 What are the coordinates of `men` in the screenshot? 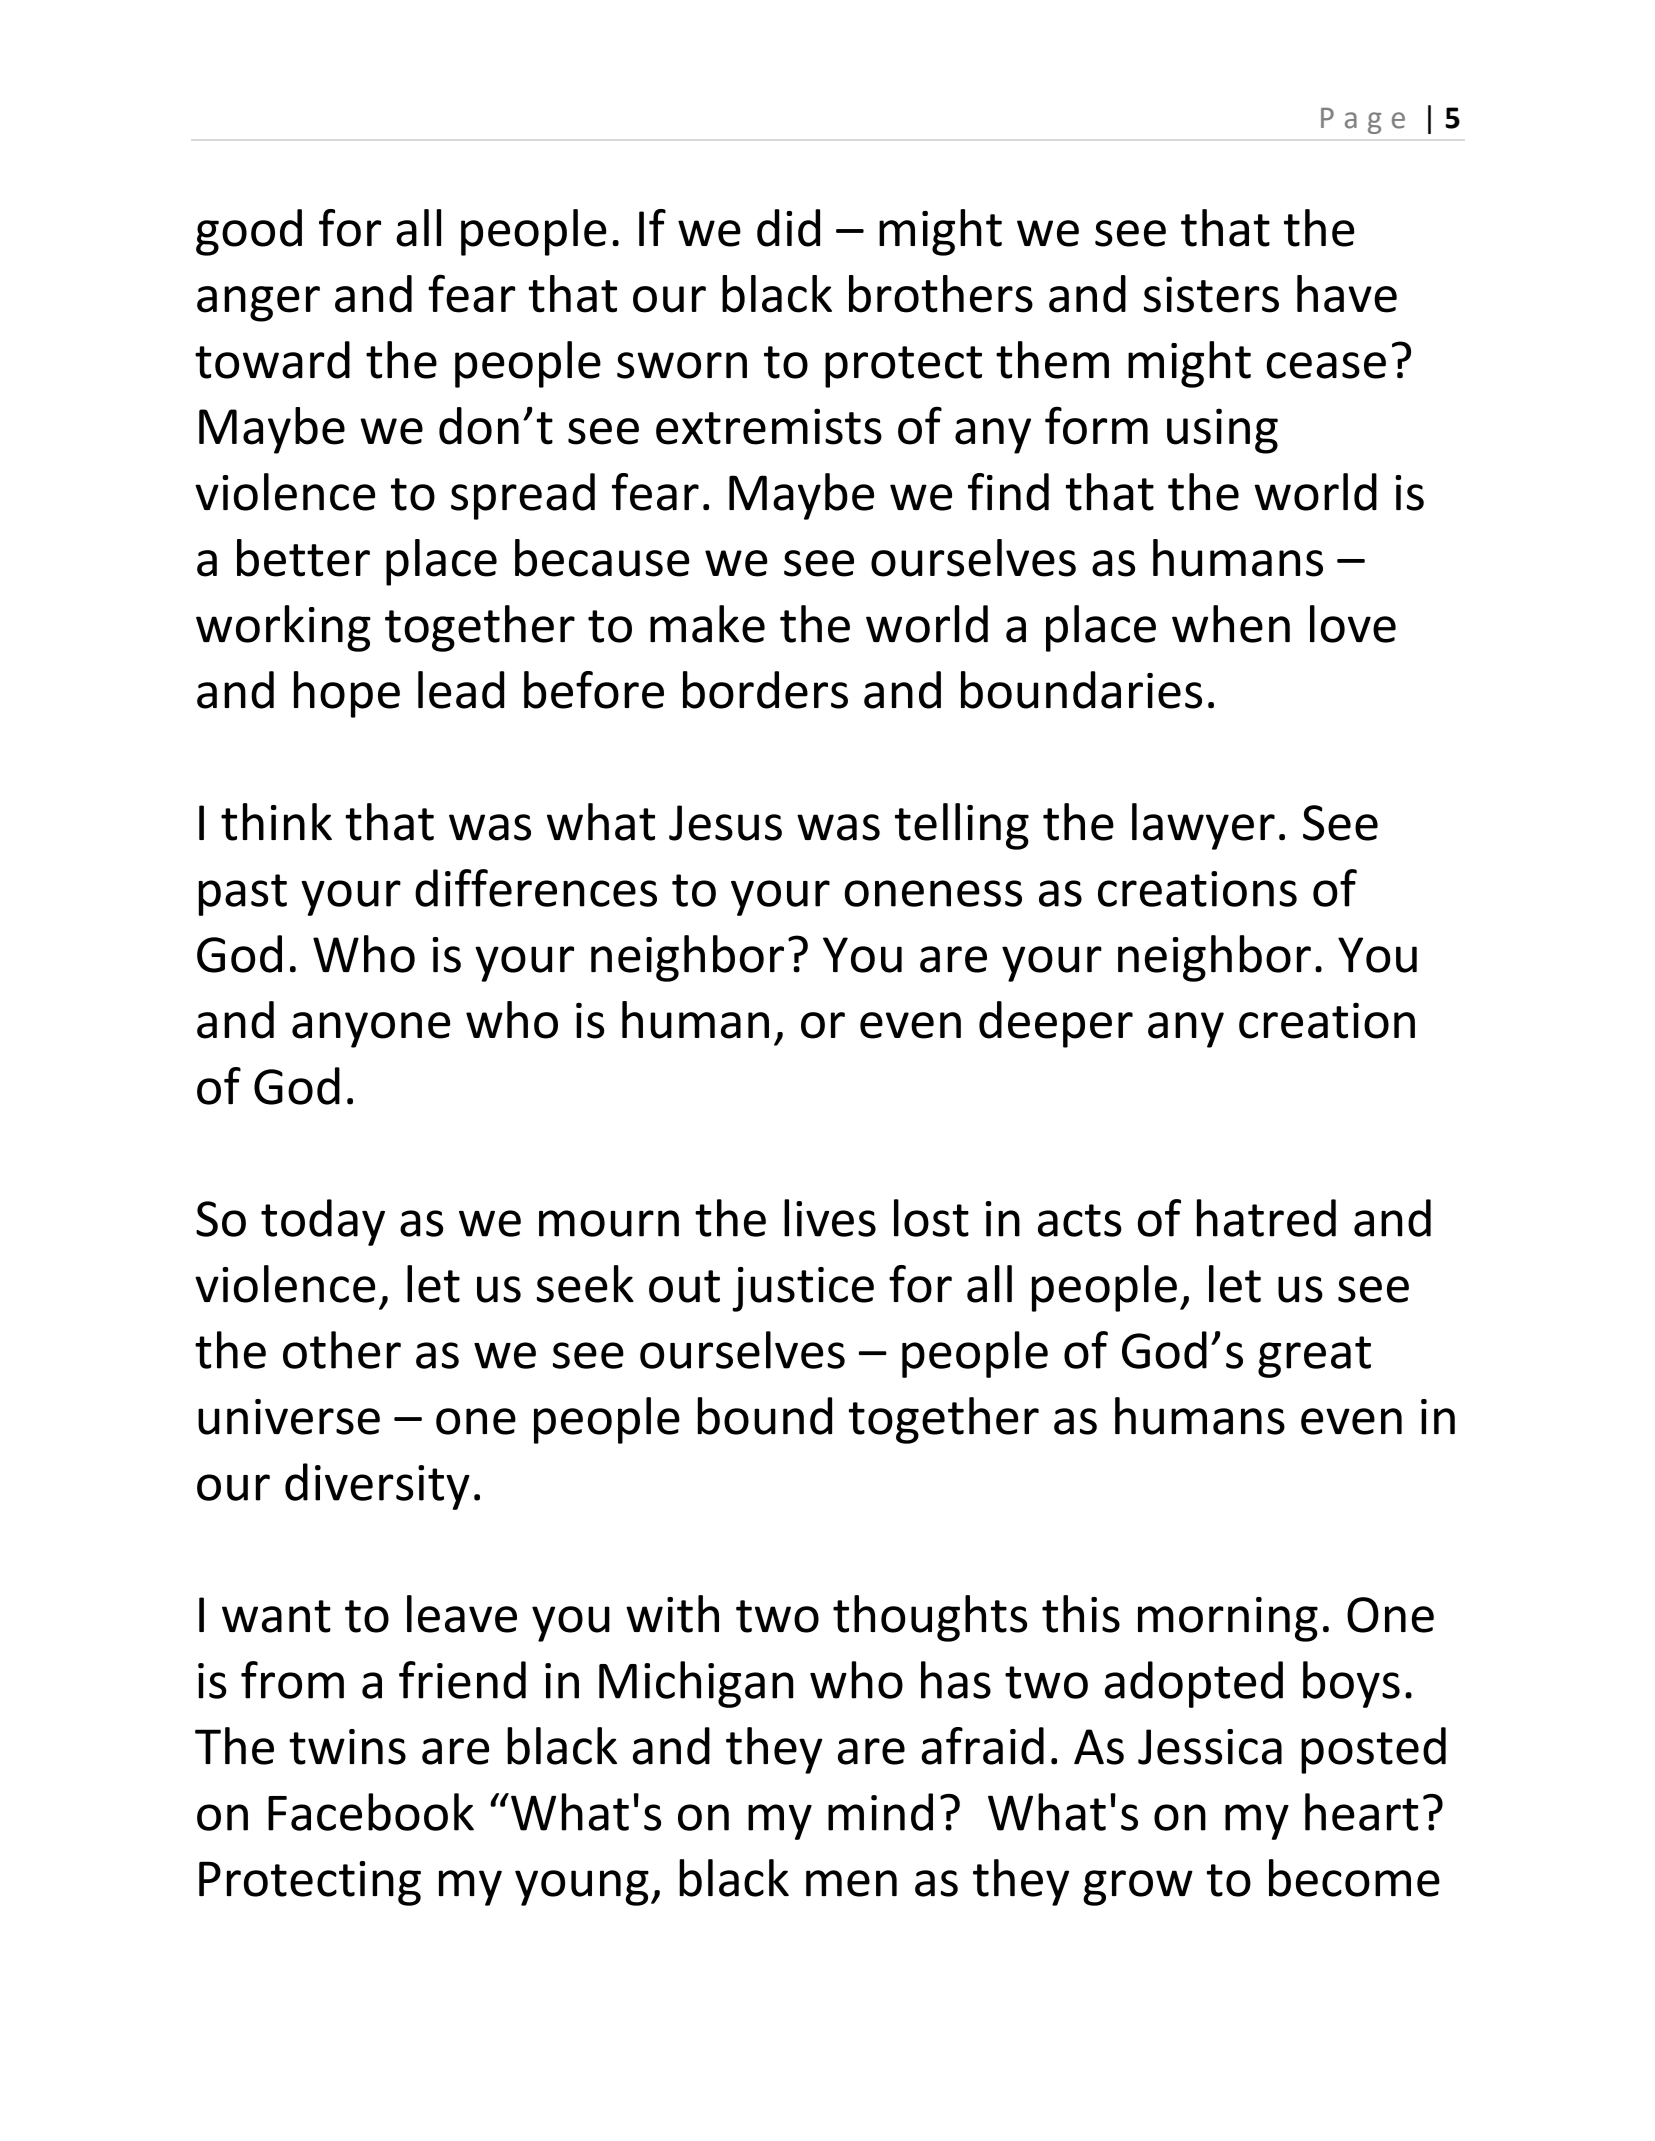 It's located at (851, 1883).
